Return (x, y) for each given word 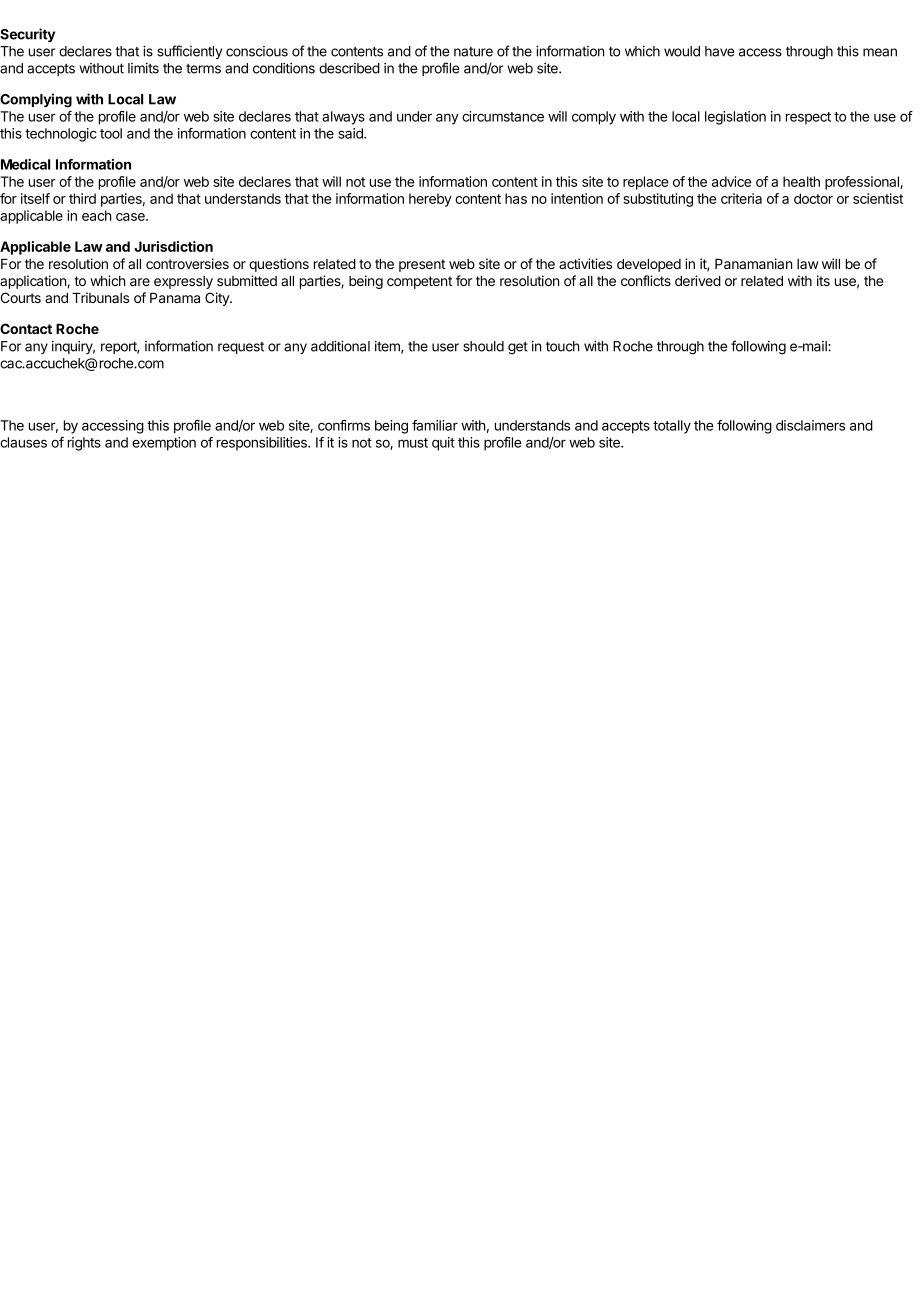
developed (649, 265)
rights (84, 444)
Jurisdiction (173, 246)
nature (473, 52)
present (422, 265)
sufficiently (189, 52)
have (719, 51)
